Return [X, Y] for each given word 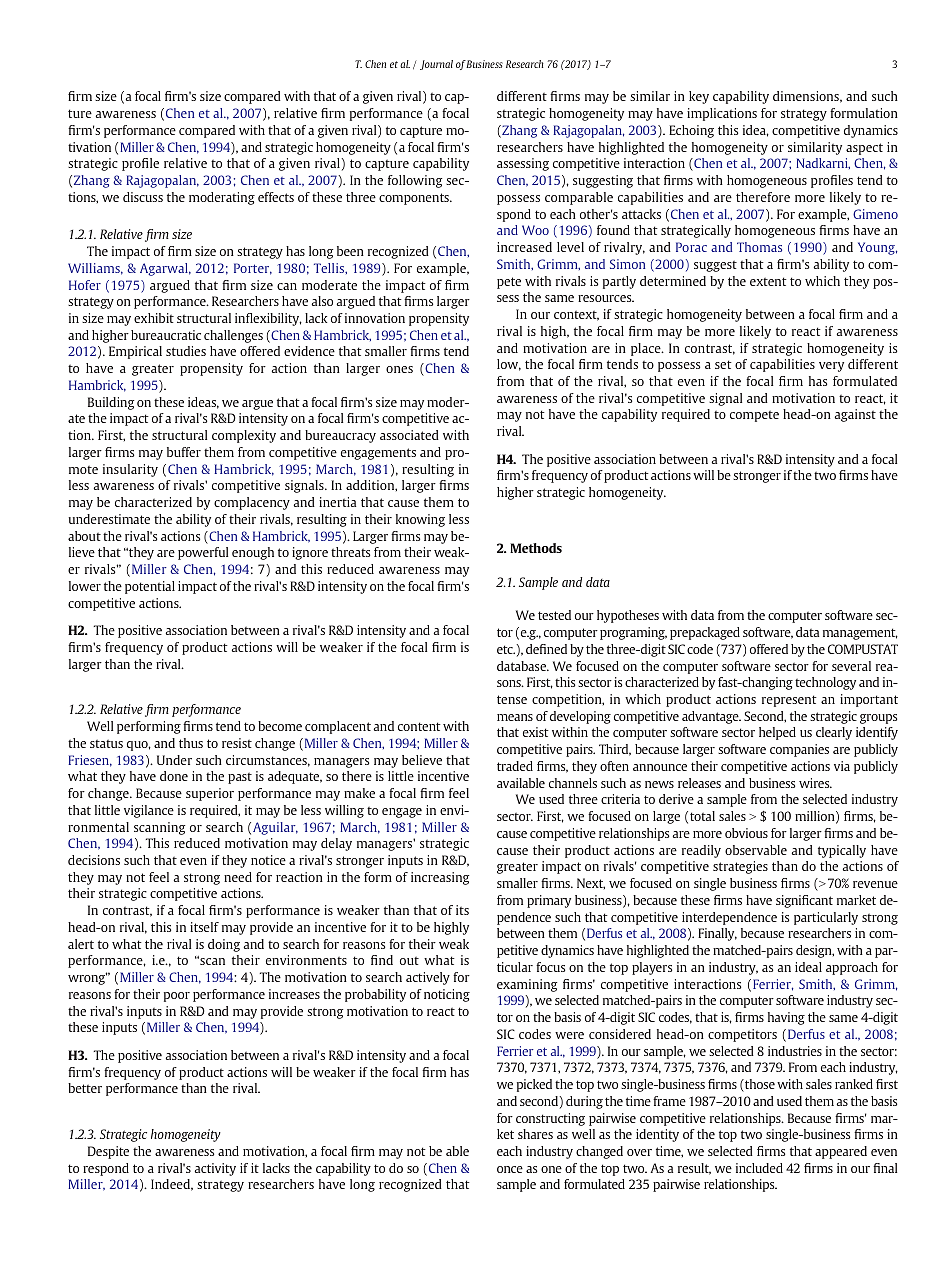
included [759, 1168]
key [699, 97]
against [855, 415]
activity [215, 1169]
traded [515, 766]
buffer [184, 452]
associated [409, 435]
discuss [143, 197]
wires [815, 783]
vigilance [149, 811]
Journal [436, 65]
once [510, 1169]
